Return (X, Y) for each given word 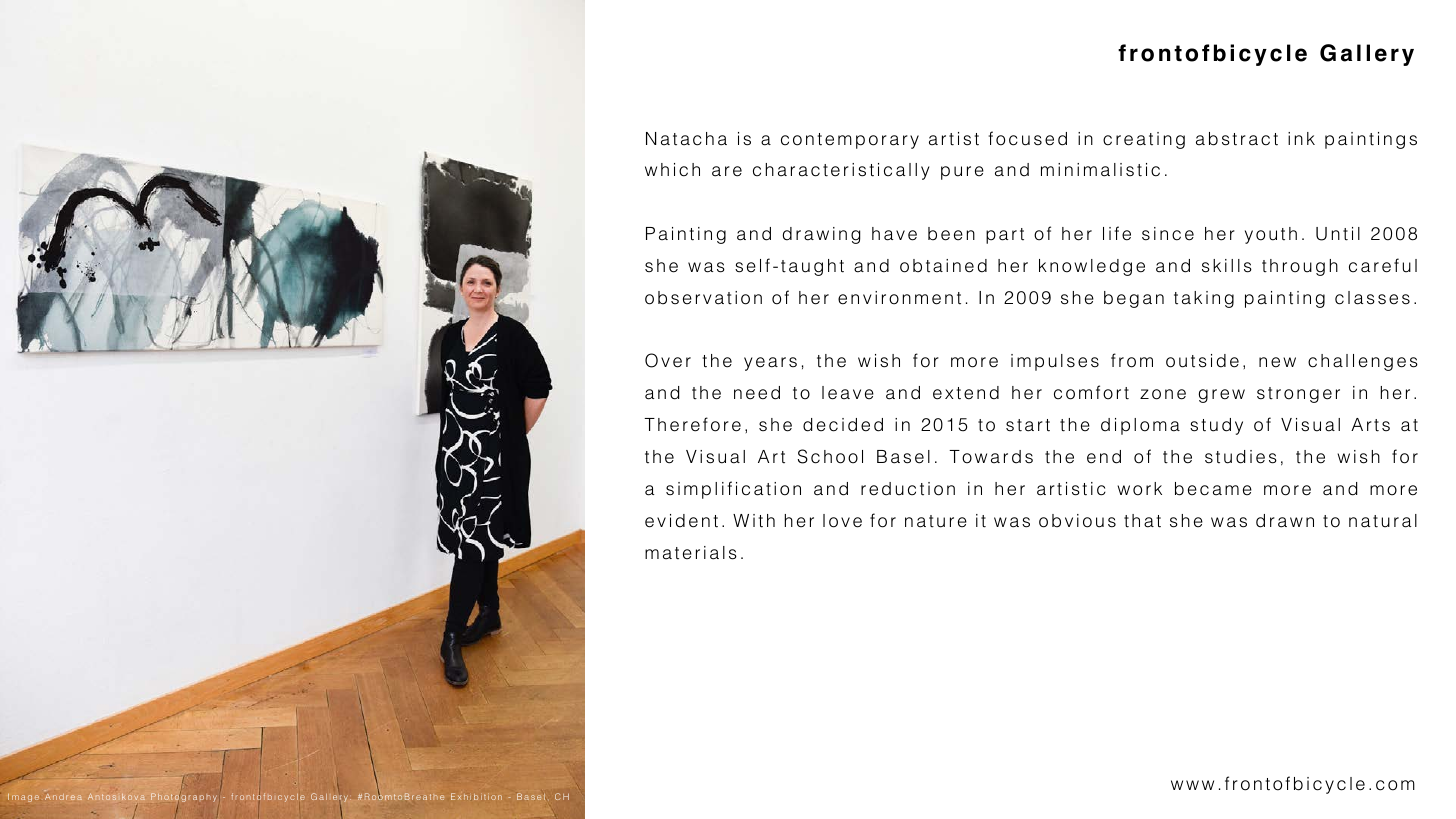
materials (691, 553)
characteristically (841, 171)
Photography (183, 797)
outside (1202, 361)
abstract (1237, 139)
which (672, 170)
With (754, 521)
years (770, 364)
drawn (1285, 521)
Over (668, 360)
